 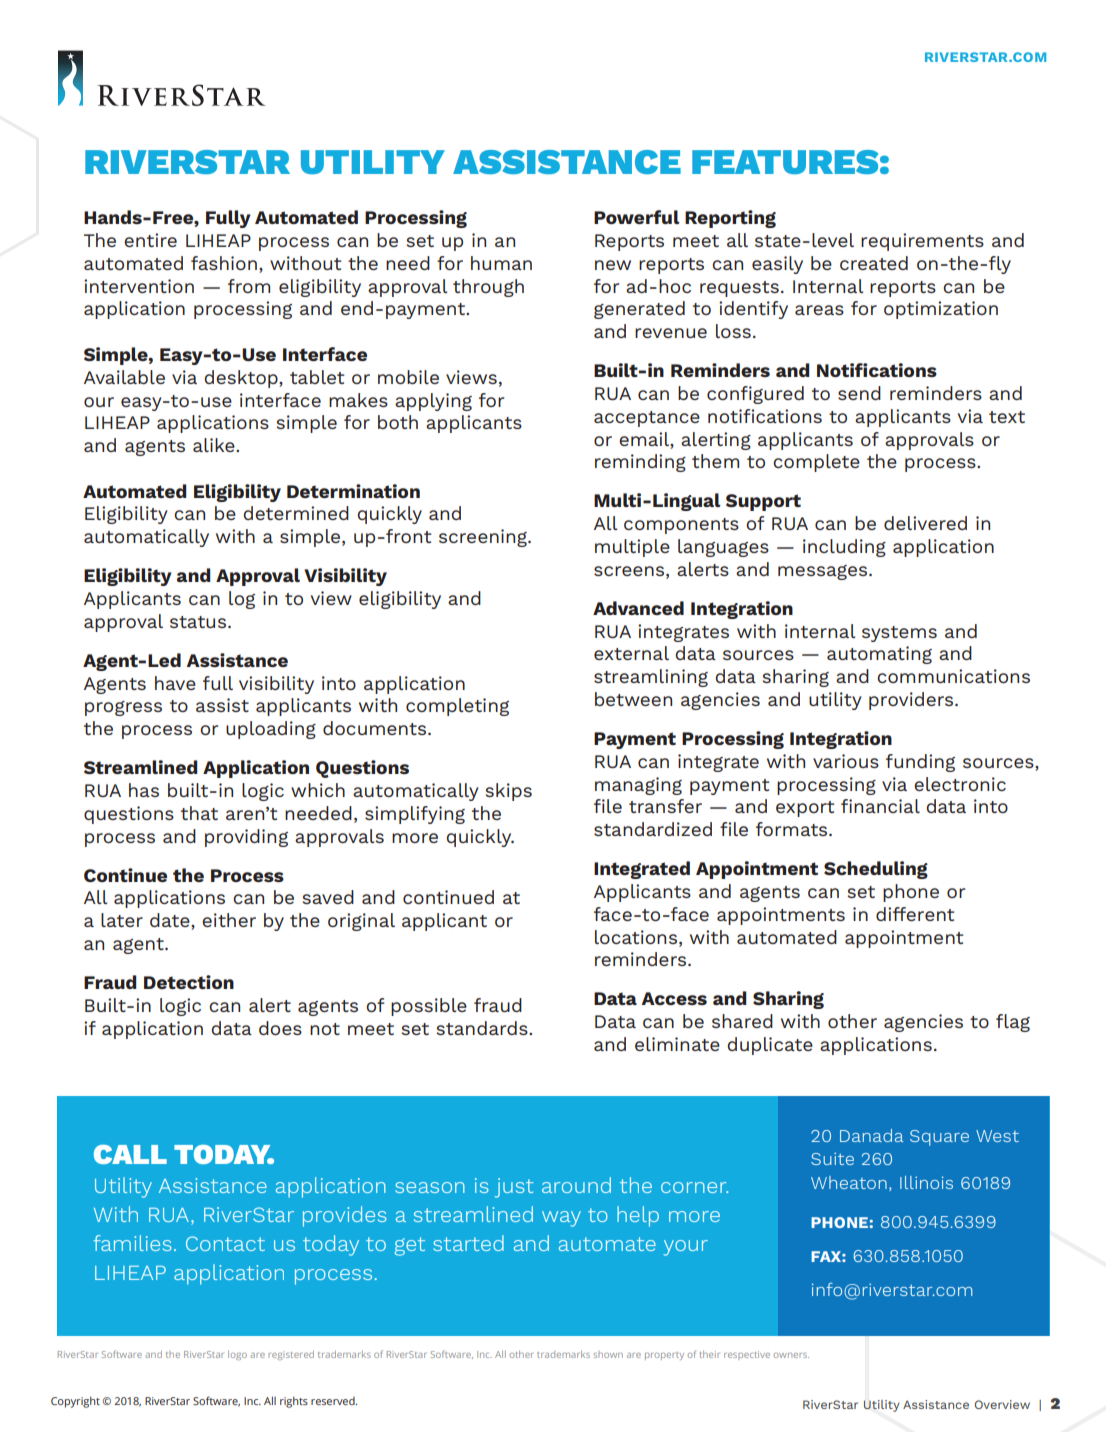 I want to click on human, so click(x=501, y=263).
